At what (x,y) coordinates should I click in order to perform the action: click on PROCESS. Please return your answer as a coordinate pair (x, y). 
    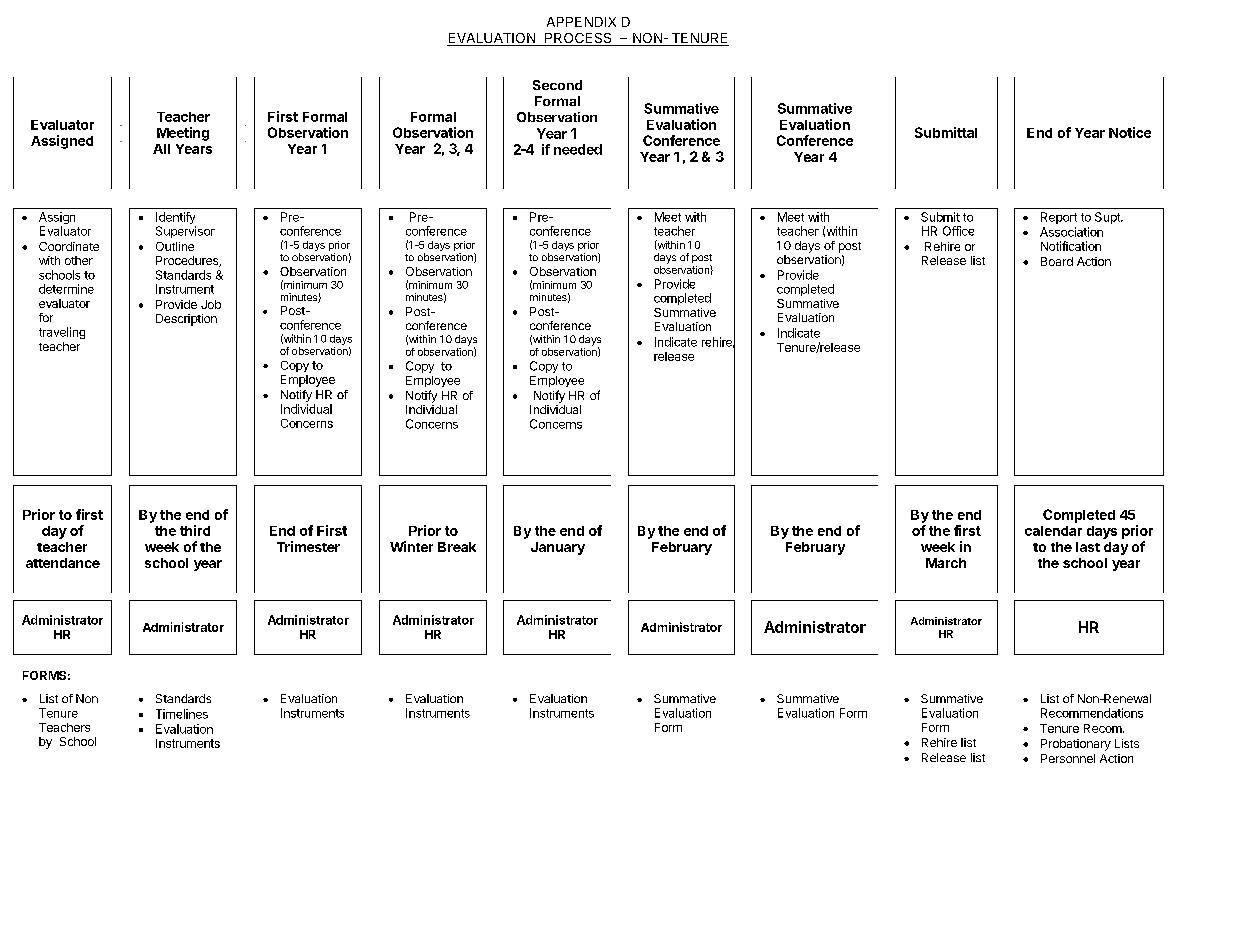
    Looking at the image, I should click on (578, 39).
